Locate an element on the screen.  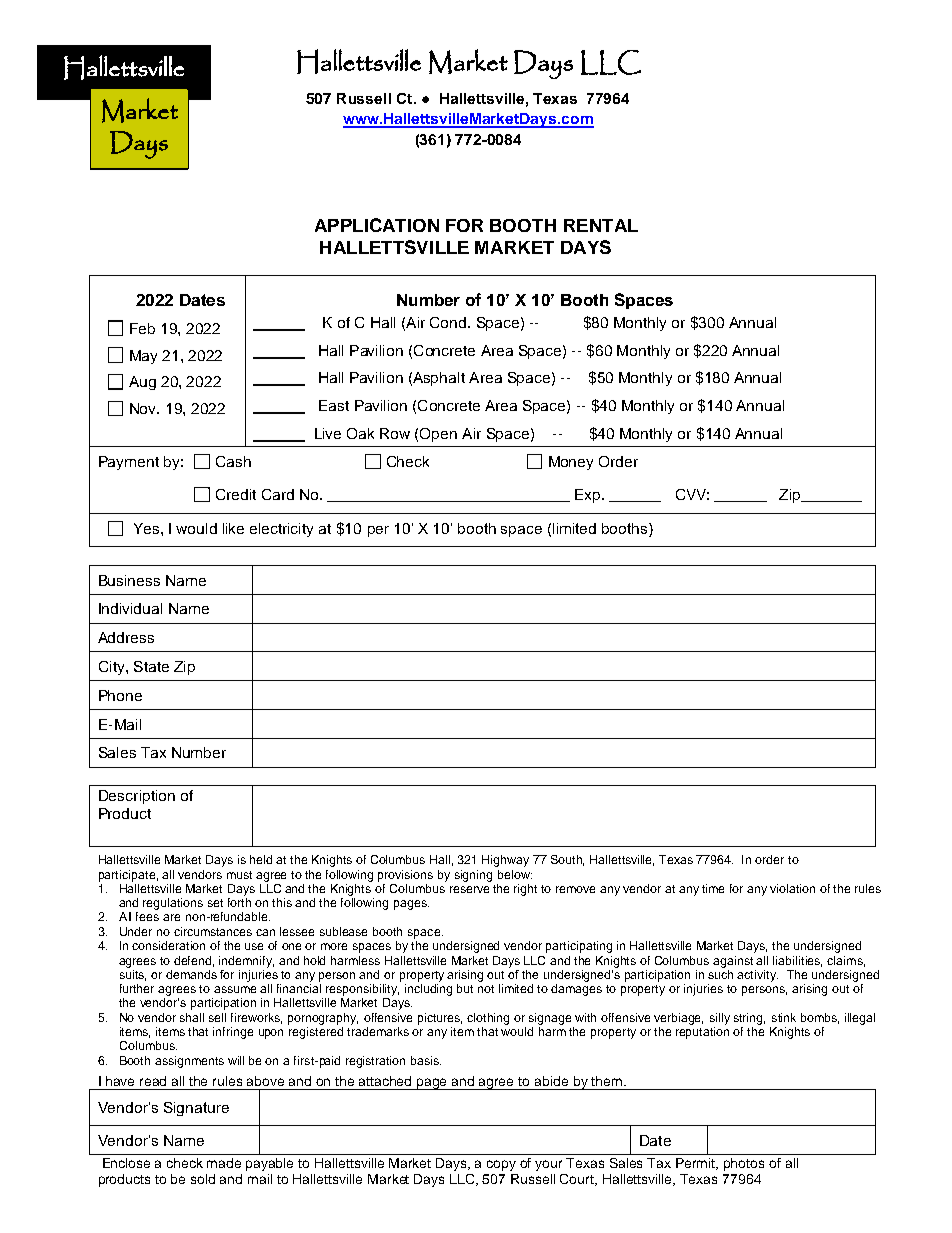
Money is located at coordinates (571, 463).
